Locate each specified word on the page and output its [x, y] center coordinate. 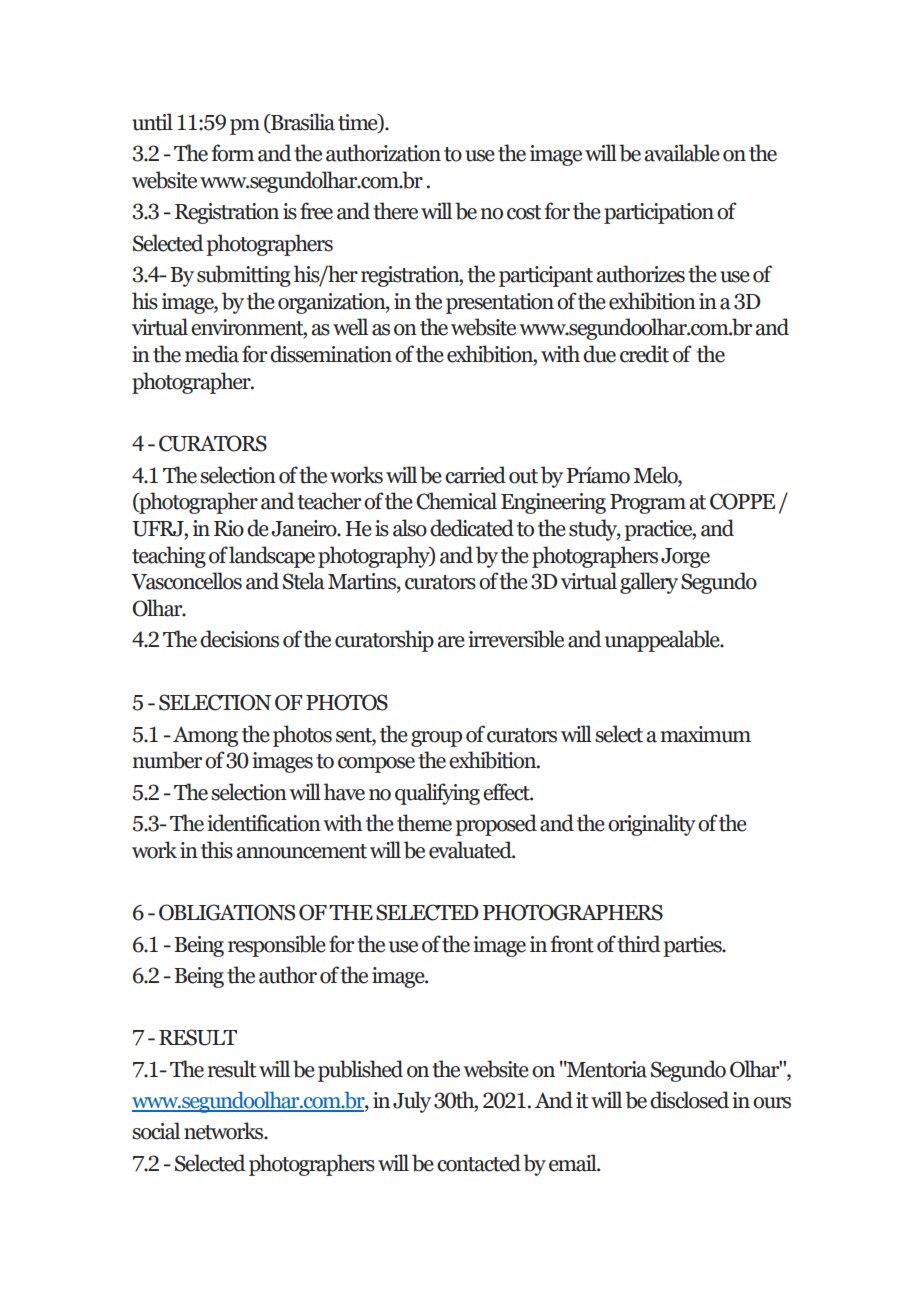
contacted [479, 1163]
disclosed [689, 1100]
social [156, 1131]
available [682, 153]
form [232, 153]
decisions [239, 639]
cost [524, 212]
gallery [649, 583]
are [451, 642]
